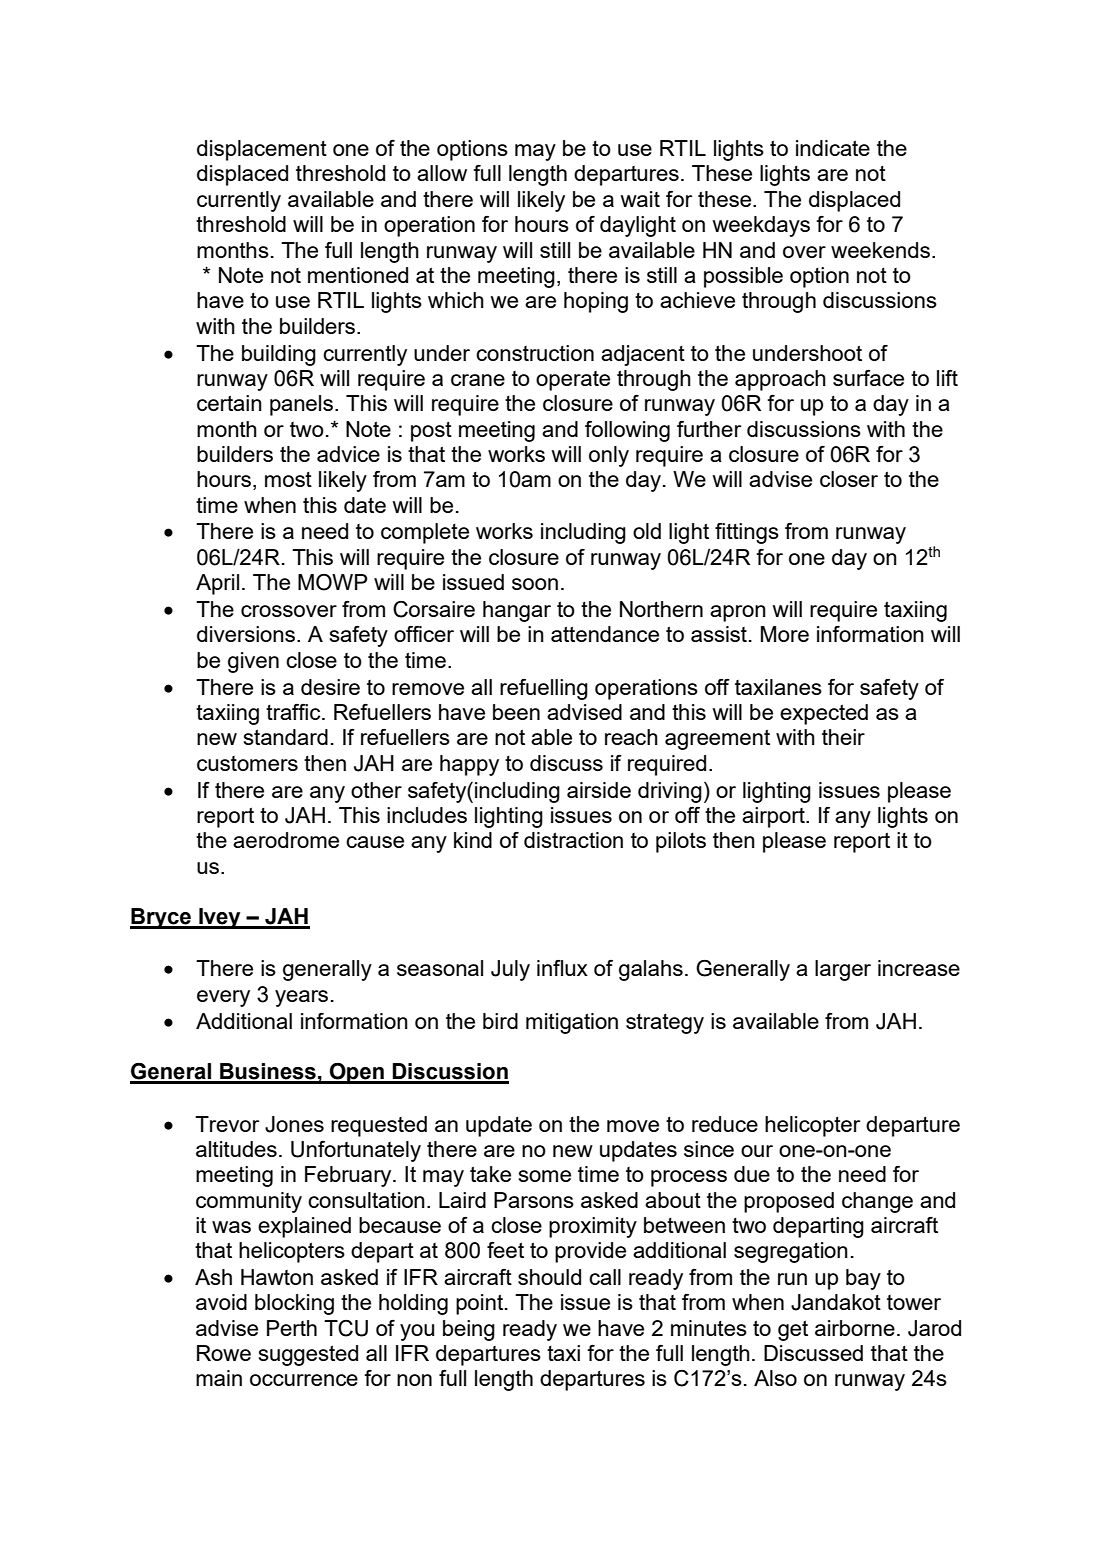  Describe the element at coordinates (868, 378) in the screenshot. I see `surface` at that location.
